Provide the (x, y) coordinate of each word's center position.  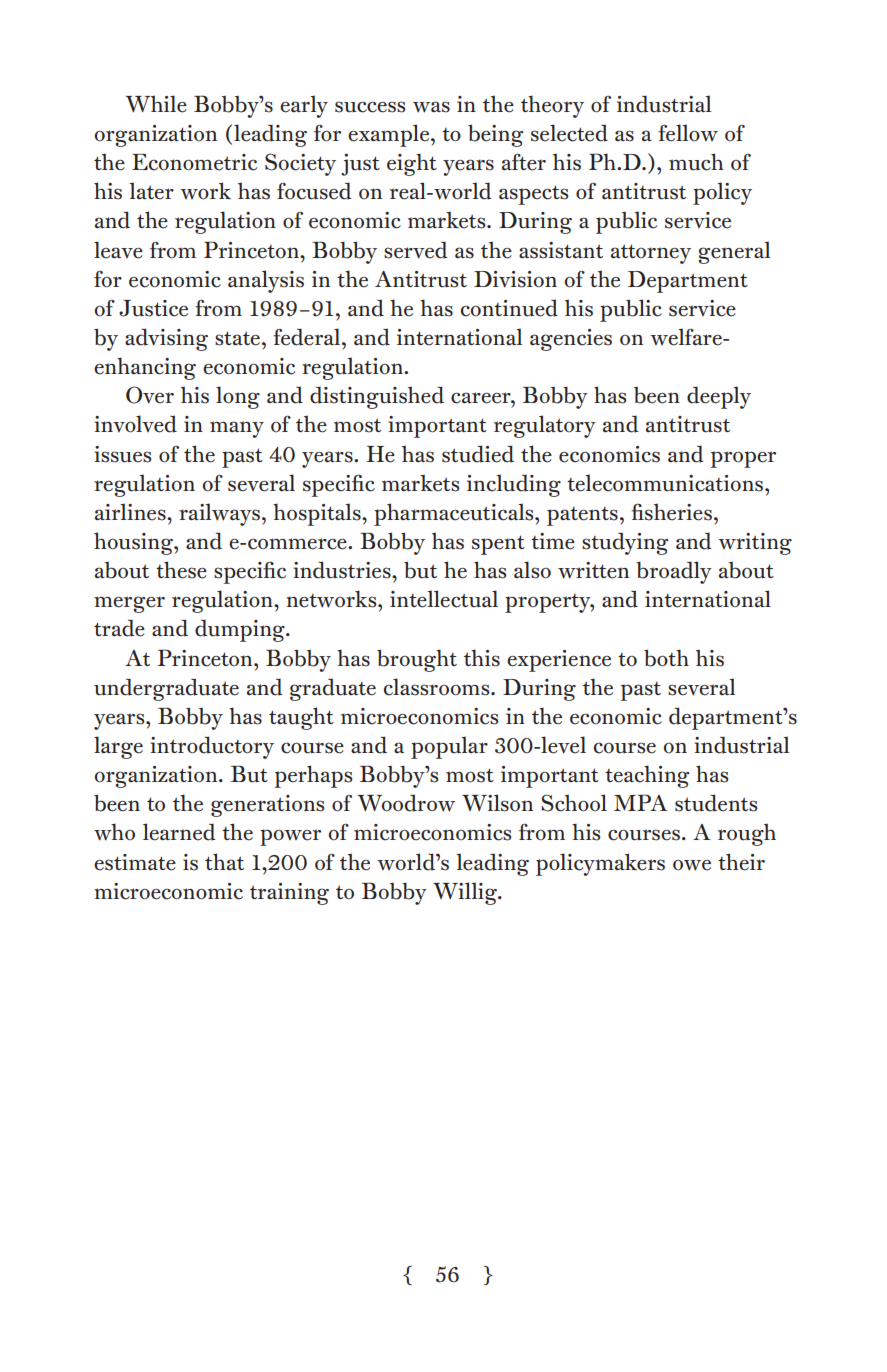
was (431, 107)
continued (509, 308)
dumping (241, 630)
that (224, 862)
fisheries (671, 512)
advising (166, 339)
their (741, 862)
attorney (651, 254)
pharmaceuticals (455, 514)
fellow (688, 133)
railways (219, 514)
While (156, 104)
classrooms (438, 687)
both (666, 658)
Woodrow (406, 803)
